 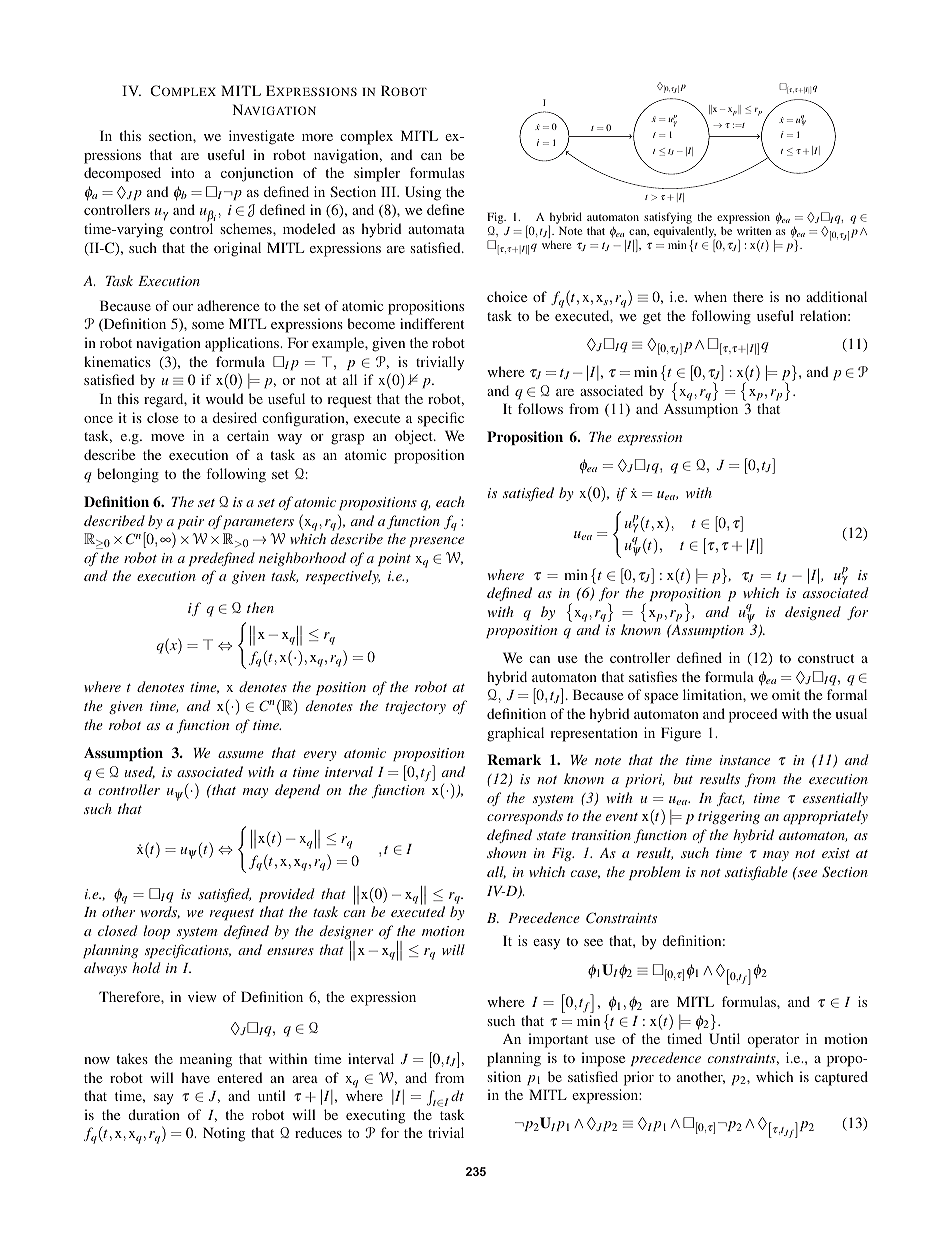 What do you see at coordinates (423, 193) in the screenshot?
I see `Using` at bounding box center [423, 193].
